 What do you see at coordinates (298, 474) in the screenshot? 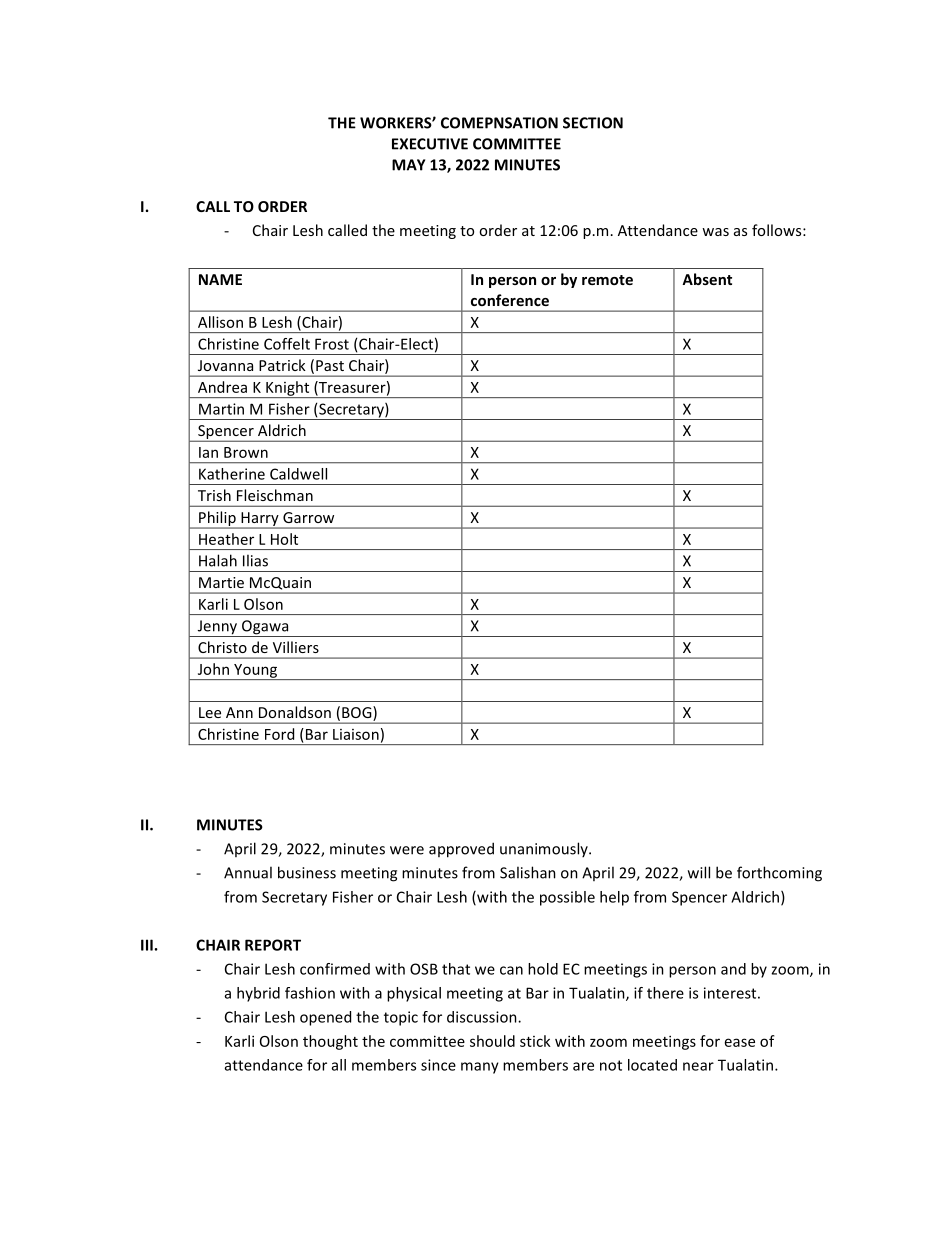
I see `Caldwell` at bounding box center [298, 474].
